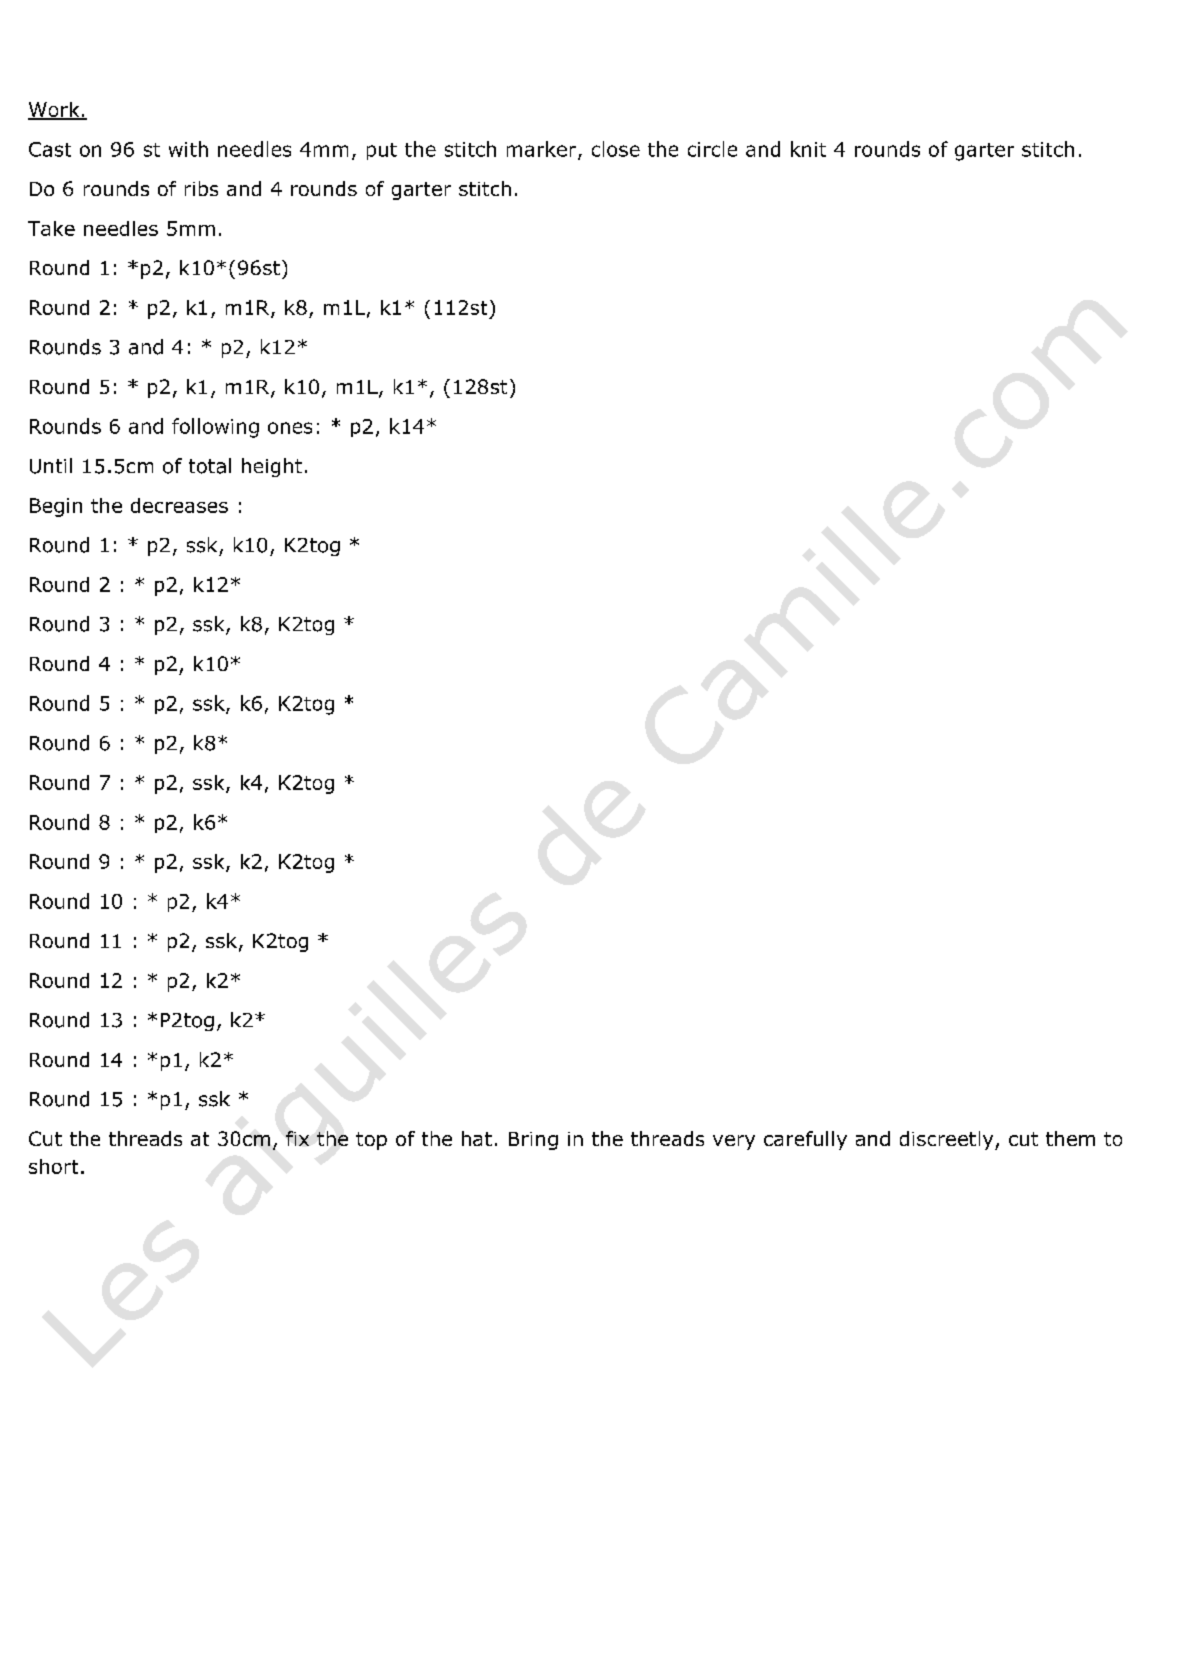 This screenshot has height=1668, width=1179. What do you see at coordinates (533, 1141) in the screenshot?
I see `Bring` at bounding box center [533, 1141].
